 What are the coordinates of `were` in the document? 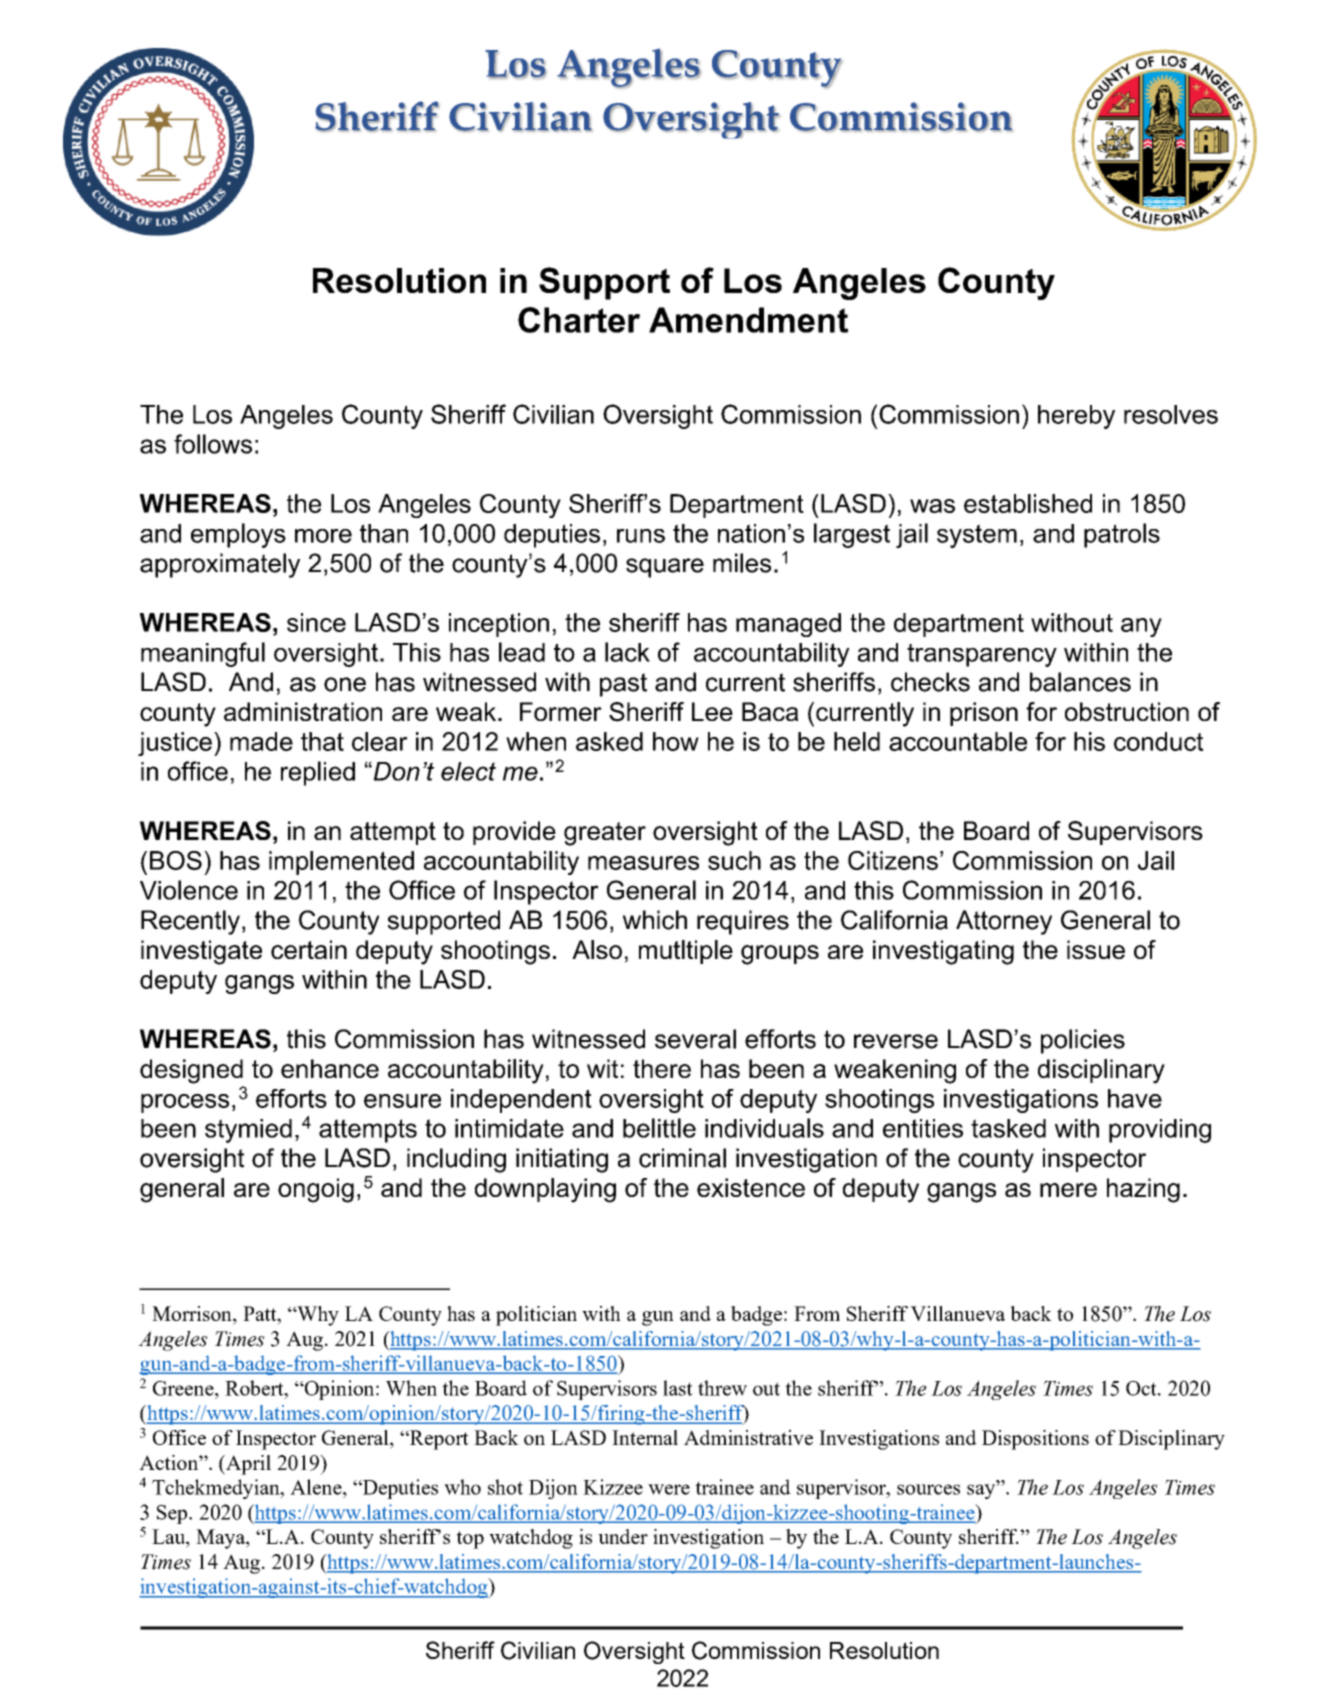 It's located at (669, 1489).
